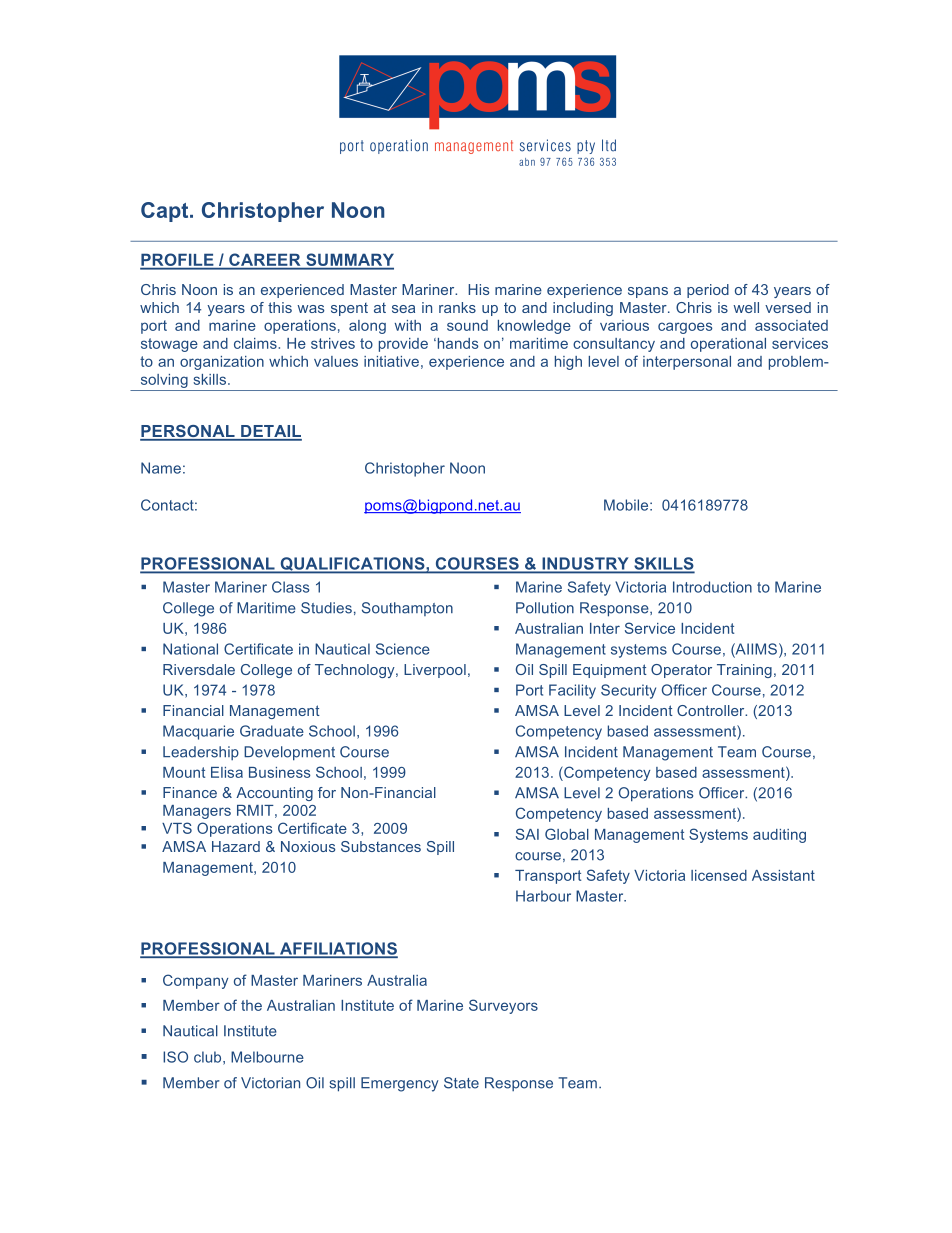 The image size is (952, 1233). I want to click on ranks, so click(457, 307).
